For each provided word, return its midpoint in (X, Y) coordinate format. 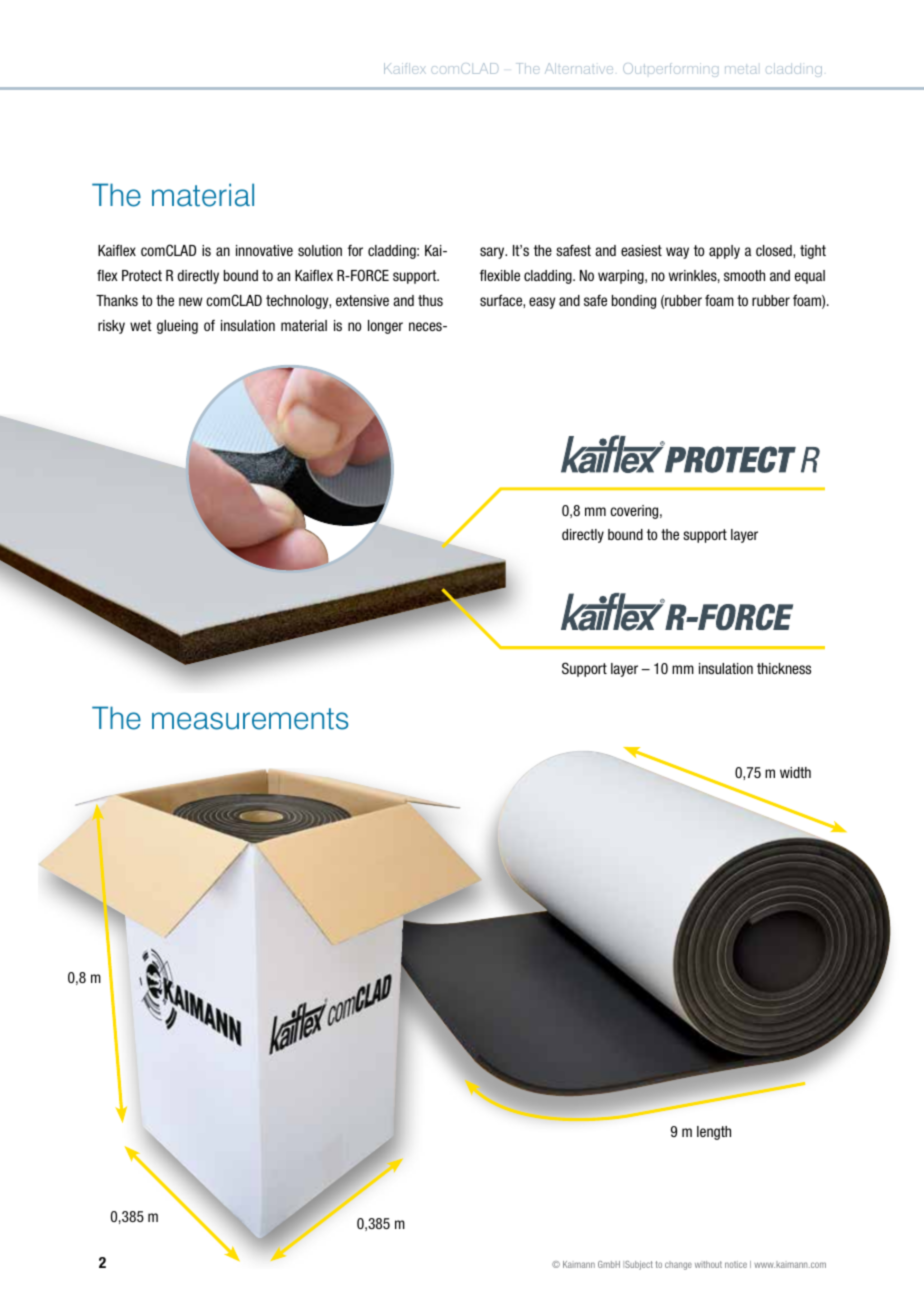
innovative (264, 250)
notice (736, 1264)
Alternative (579, 68)
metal (741, 70)
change (678, 1265)
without (708, 1264)
